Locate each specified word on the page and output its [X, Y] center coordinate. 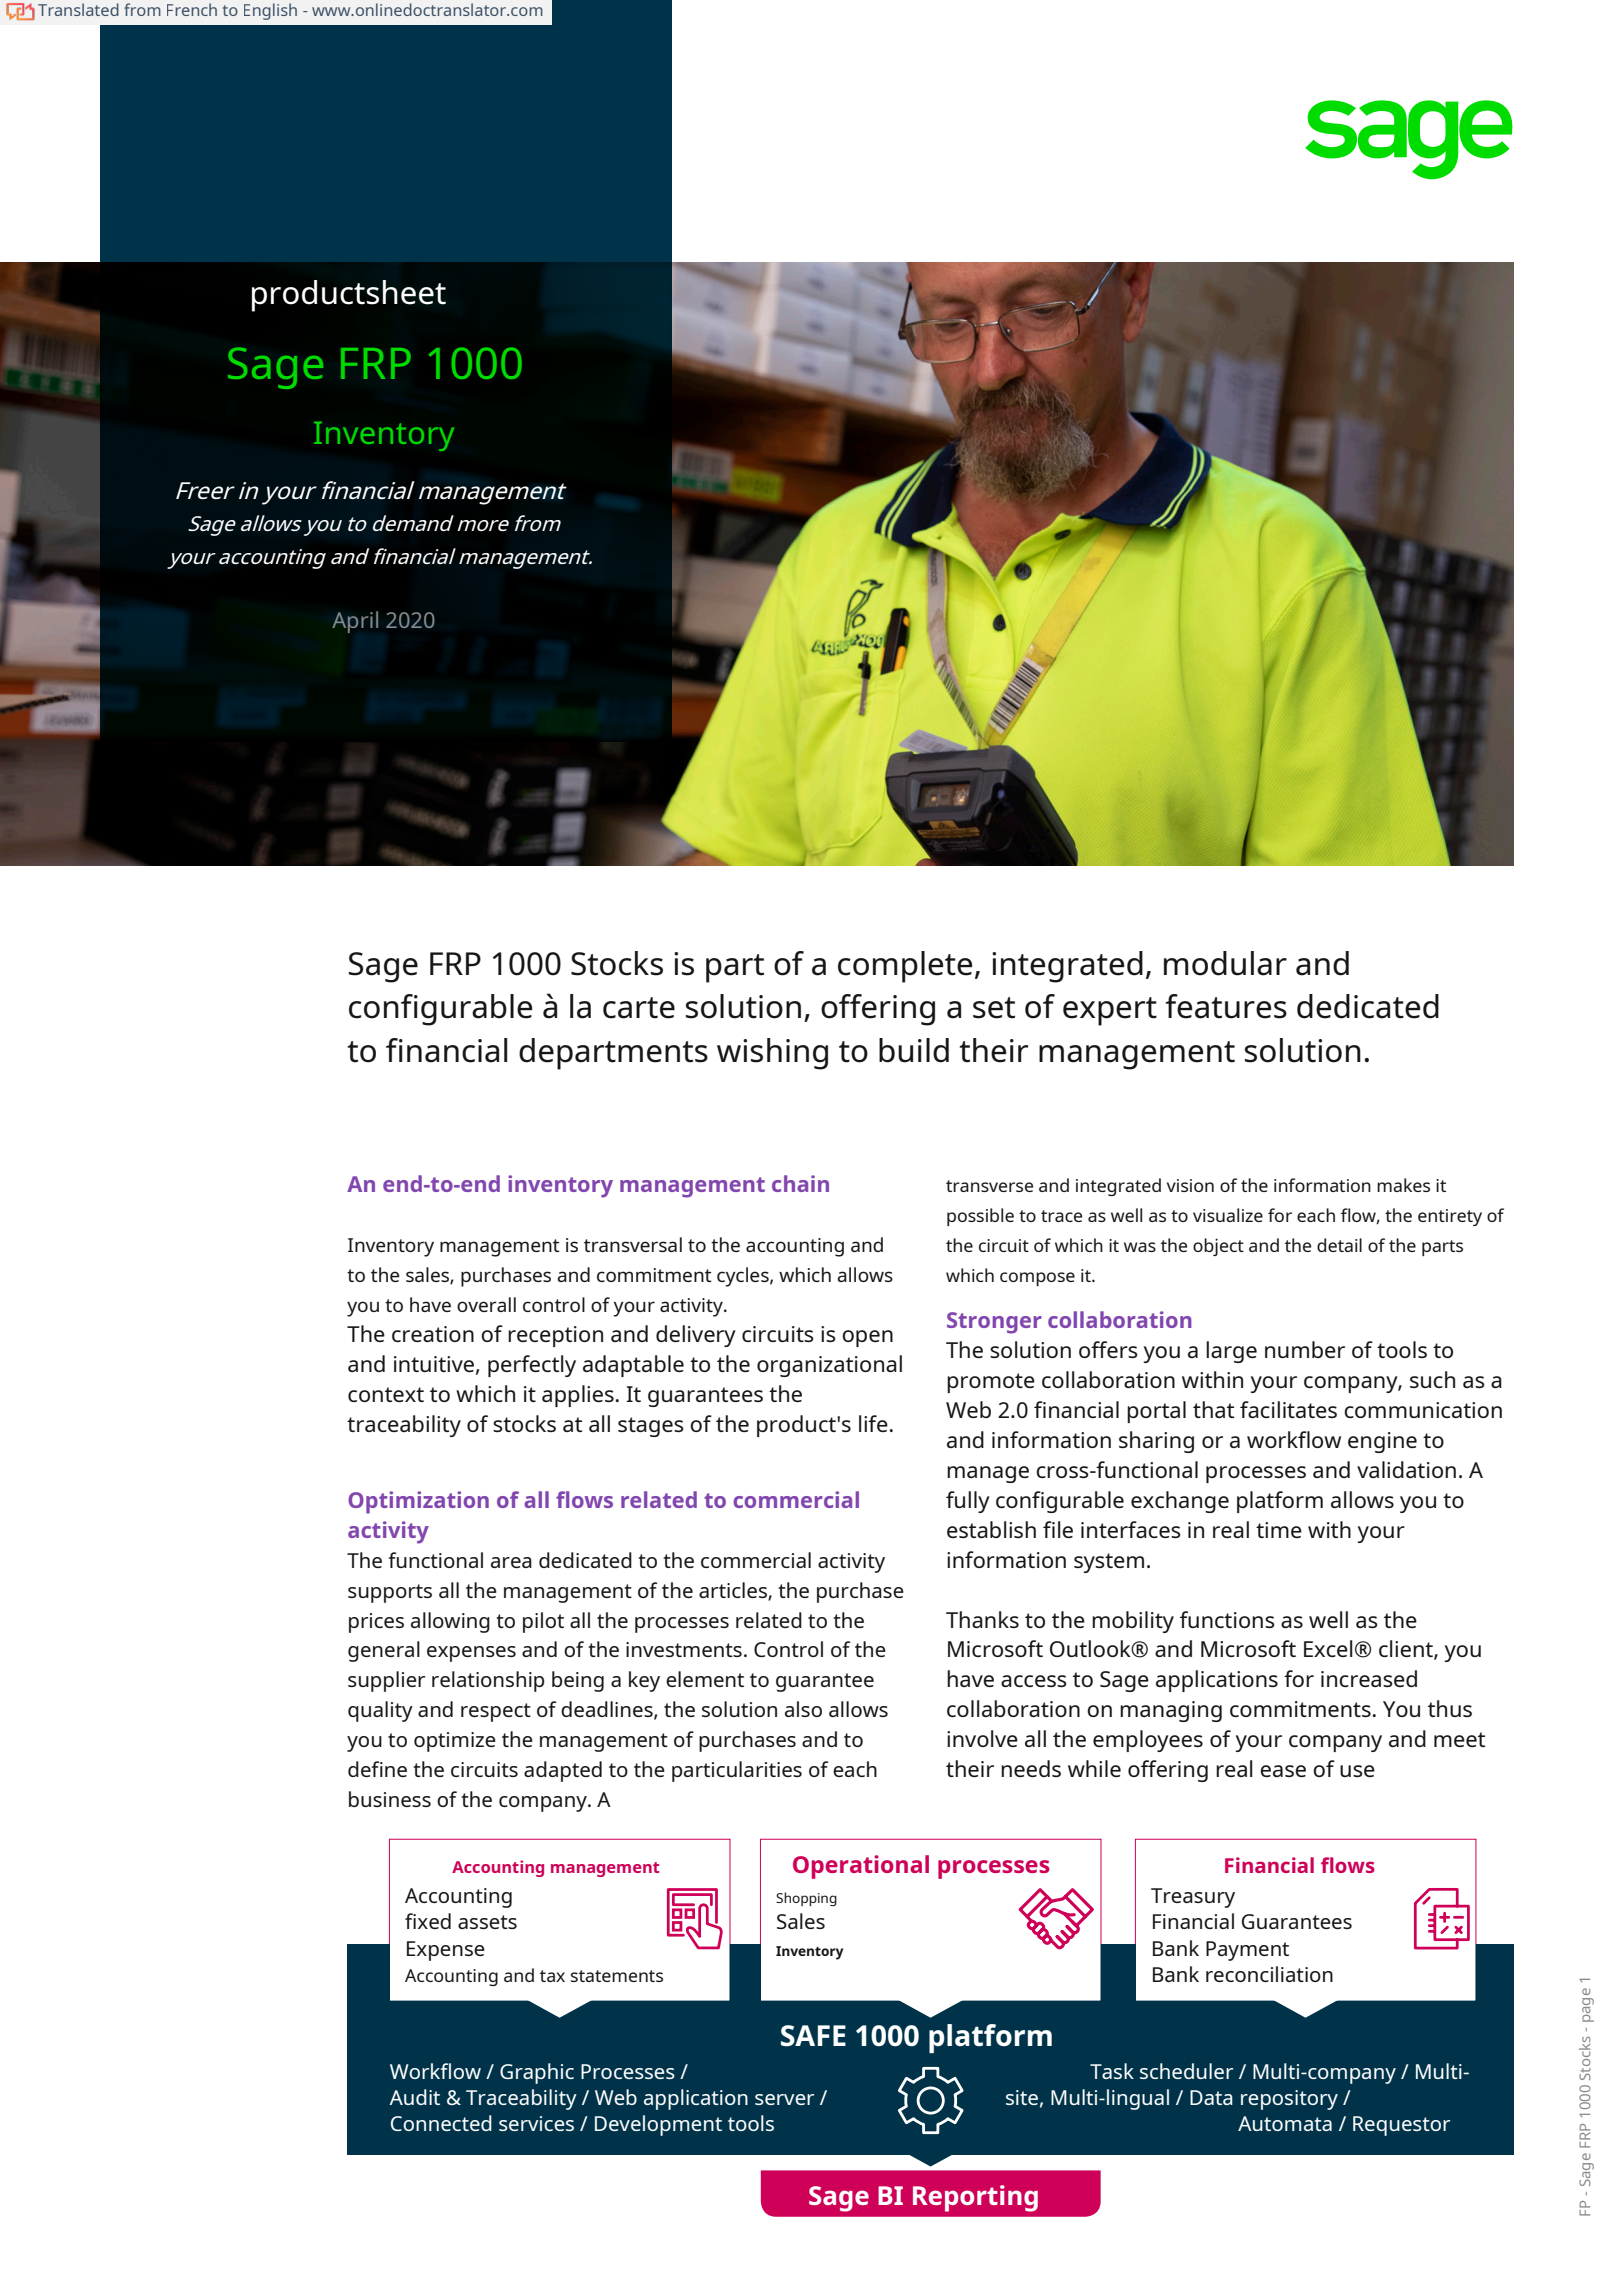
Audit [414, 2097]
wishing [772, 1054]
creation [433, 1334]
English [270, 11]
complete [905, 967]
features [1226, 1006]
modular [1225, 963]
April [355, 622]
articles [734, 1591]
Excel [1328, 1648]
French [192, 9]
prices [376, 1623]
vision [1190, 1185]
